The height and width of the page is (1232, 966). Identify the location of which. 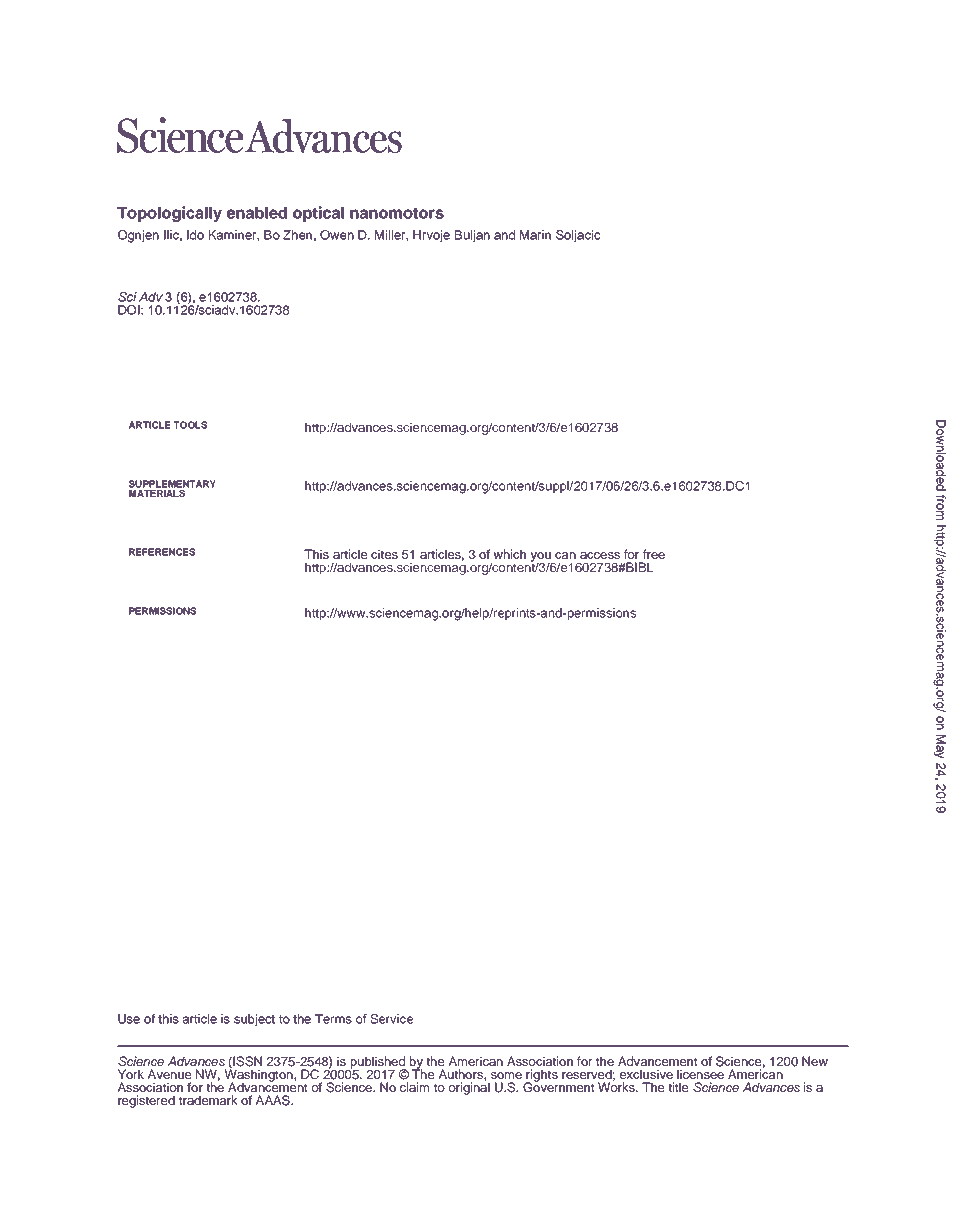
(509, 554).
